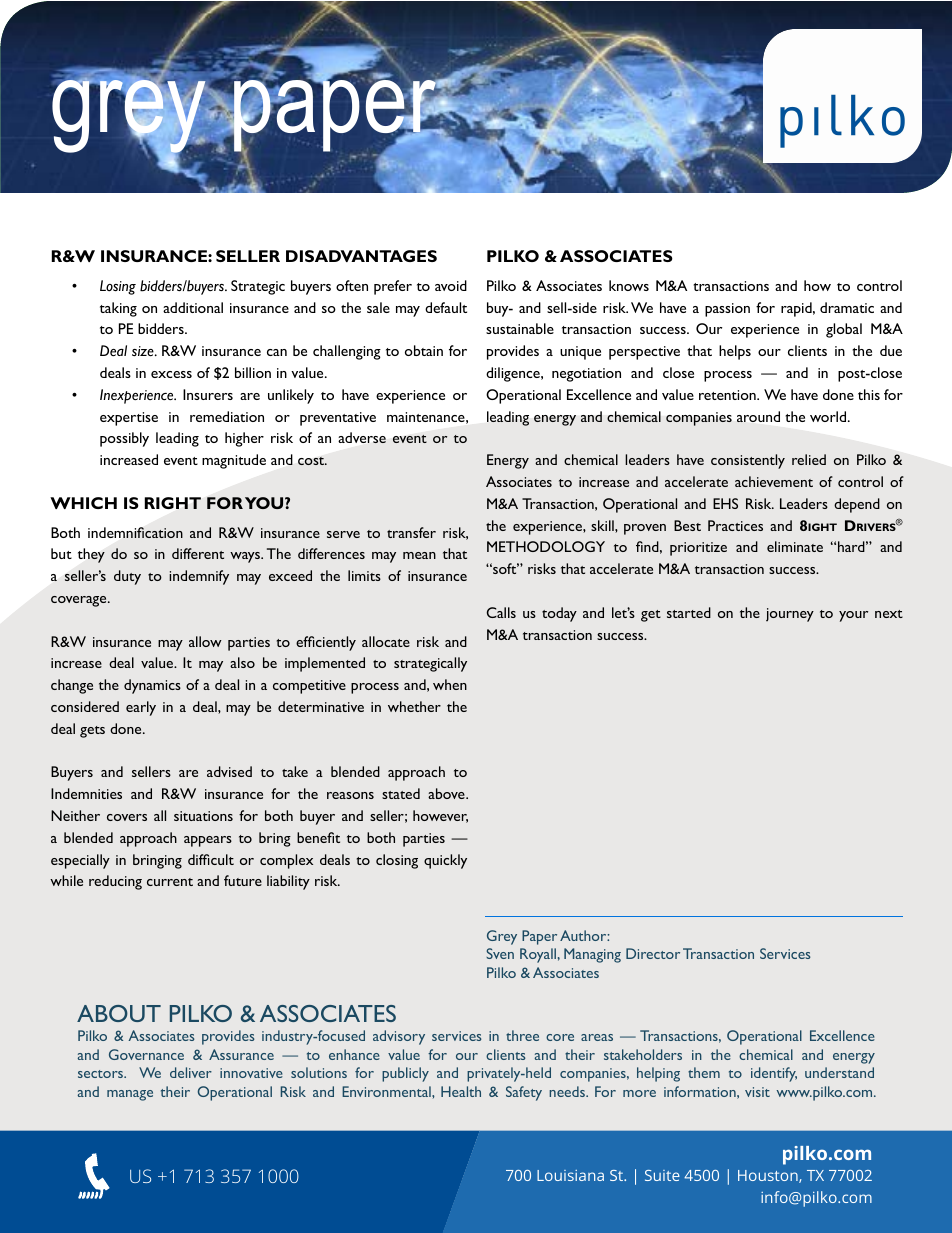 The image size is (952, 1233). What do you see at coordinates (847, 307) in the image?
I see `dramatic` at bounding box center [847, 307].
